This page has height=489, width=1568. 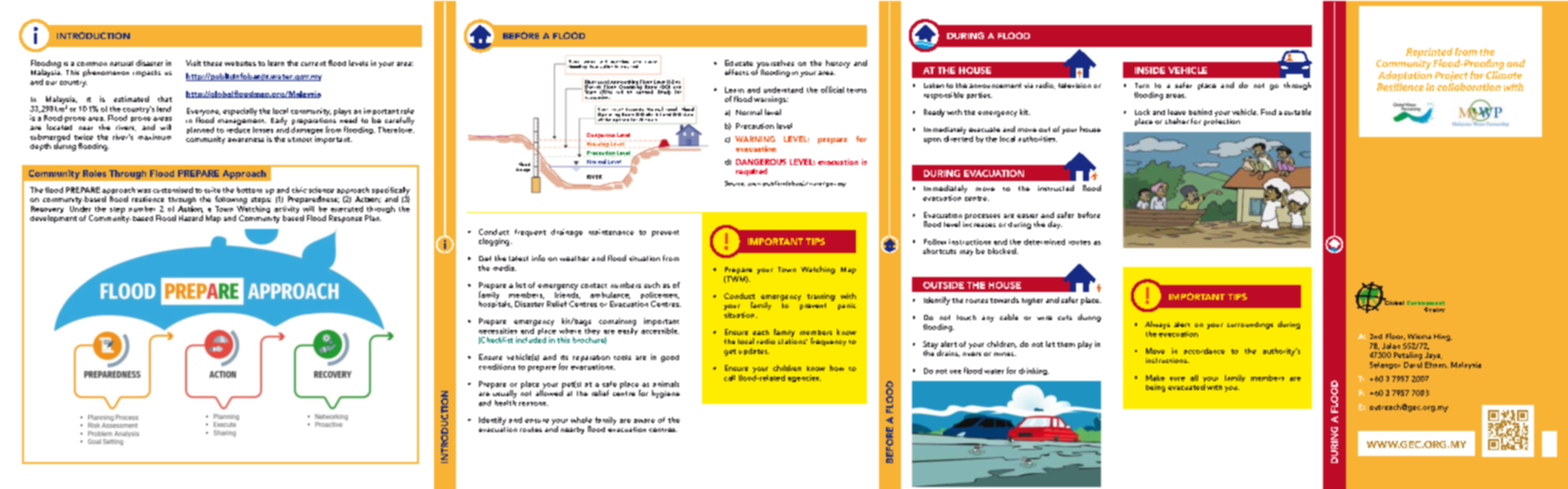 I want to click on being, so click(x=1155, y=388).
